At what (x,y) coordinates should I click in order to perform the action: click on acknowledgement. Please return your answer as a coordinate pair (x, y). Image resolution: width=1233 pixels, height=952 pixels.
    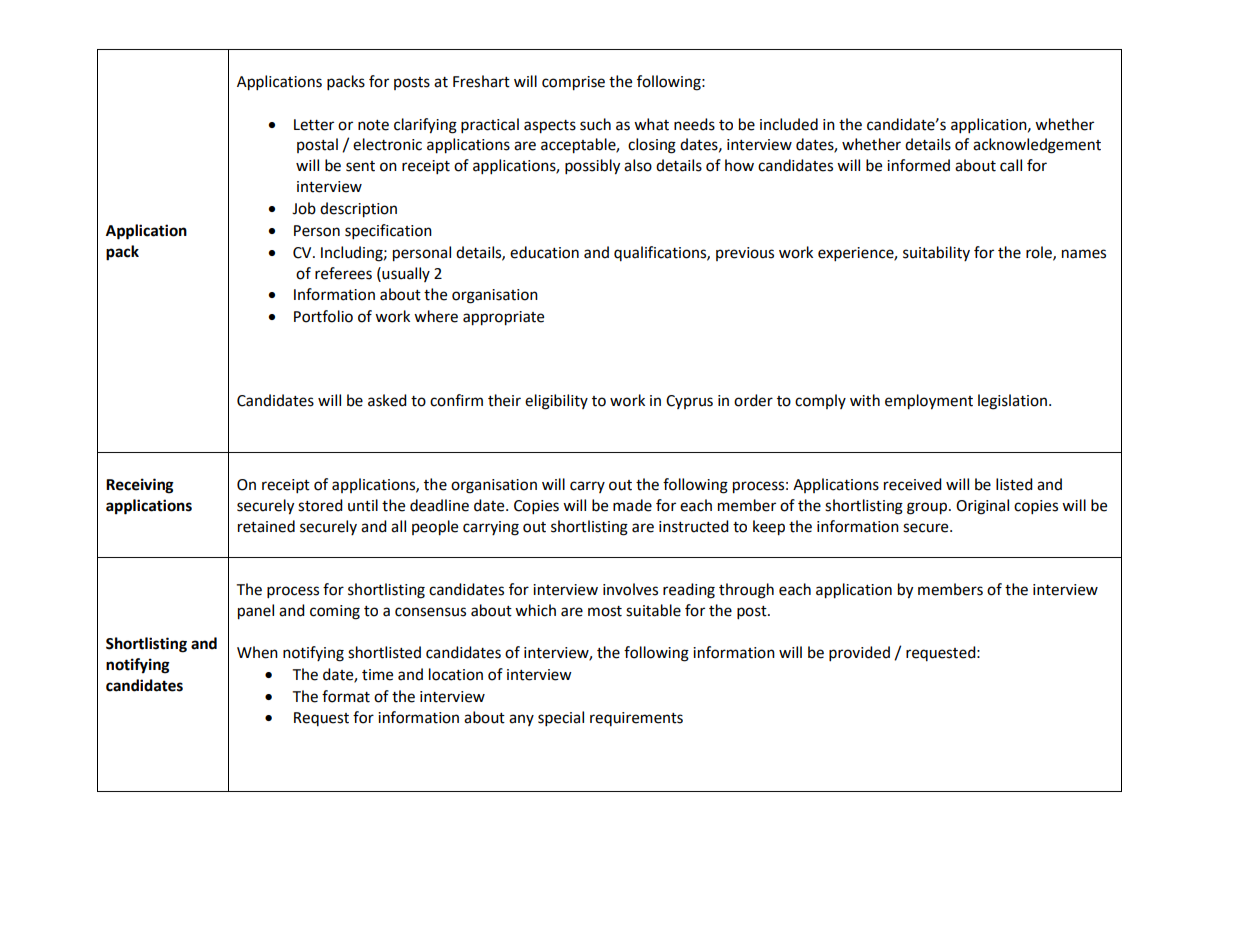
    Looking at the image, I should click on (1037, 146).
